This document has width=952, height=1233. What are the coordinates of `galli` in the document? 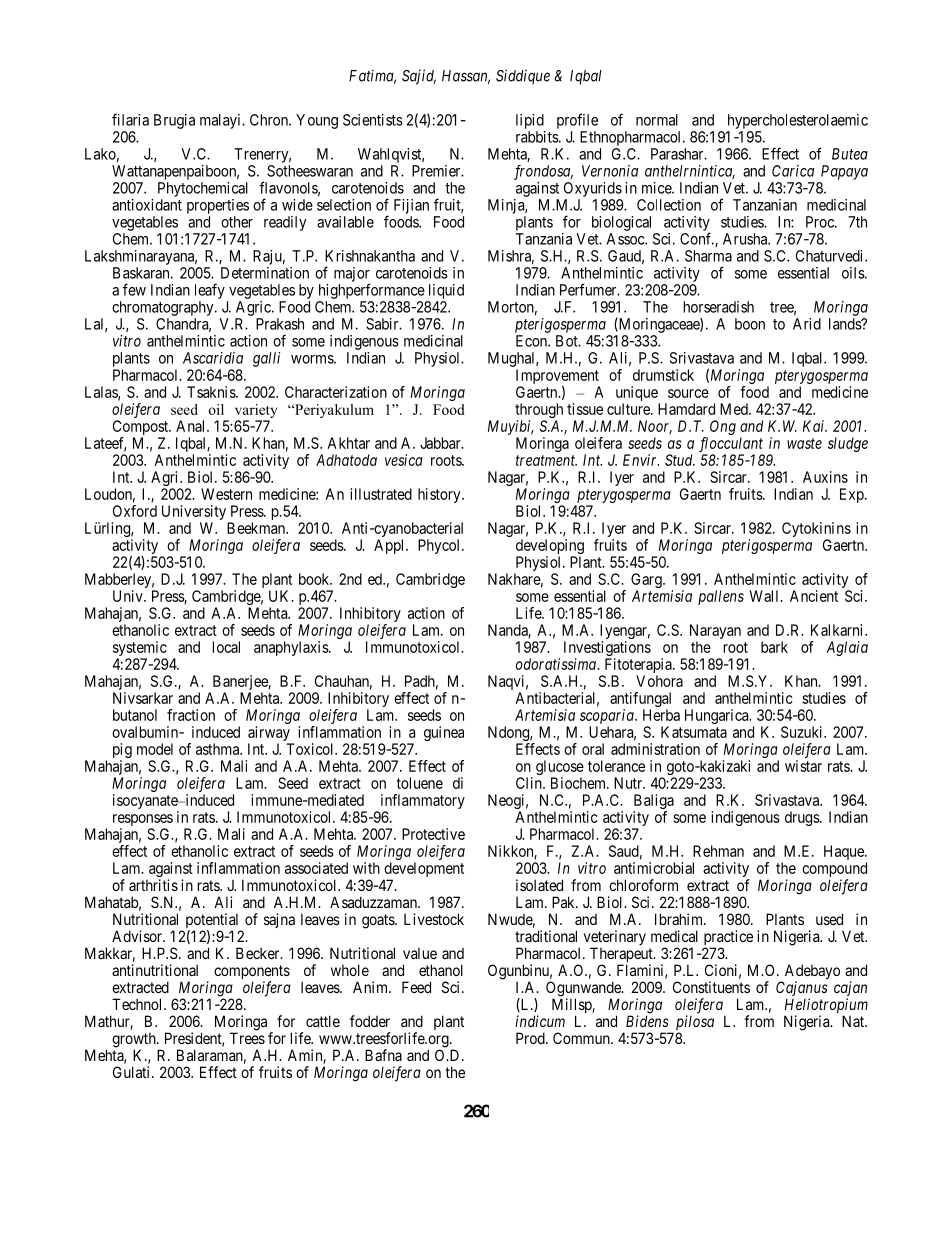 It's located at (266, 359).
